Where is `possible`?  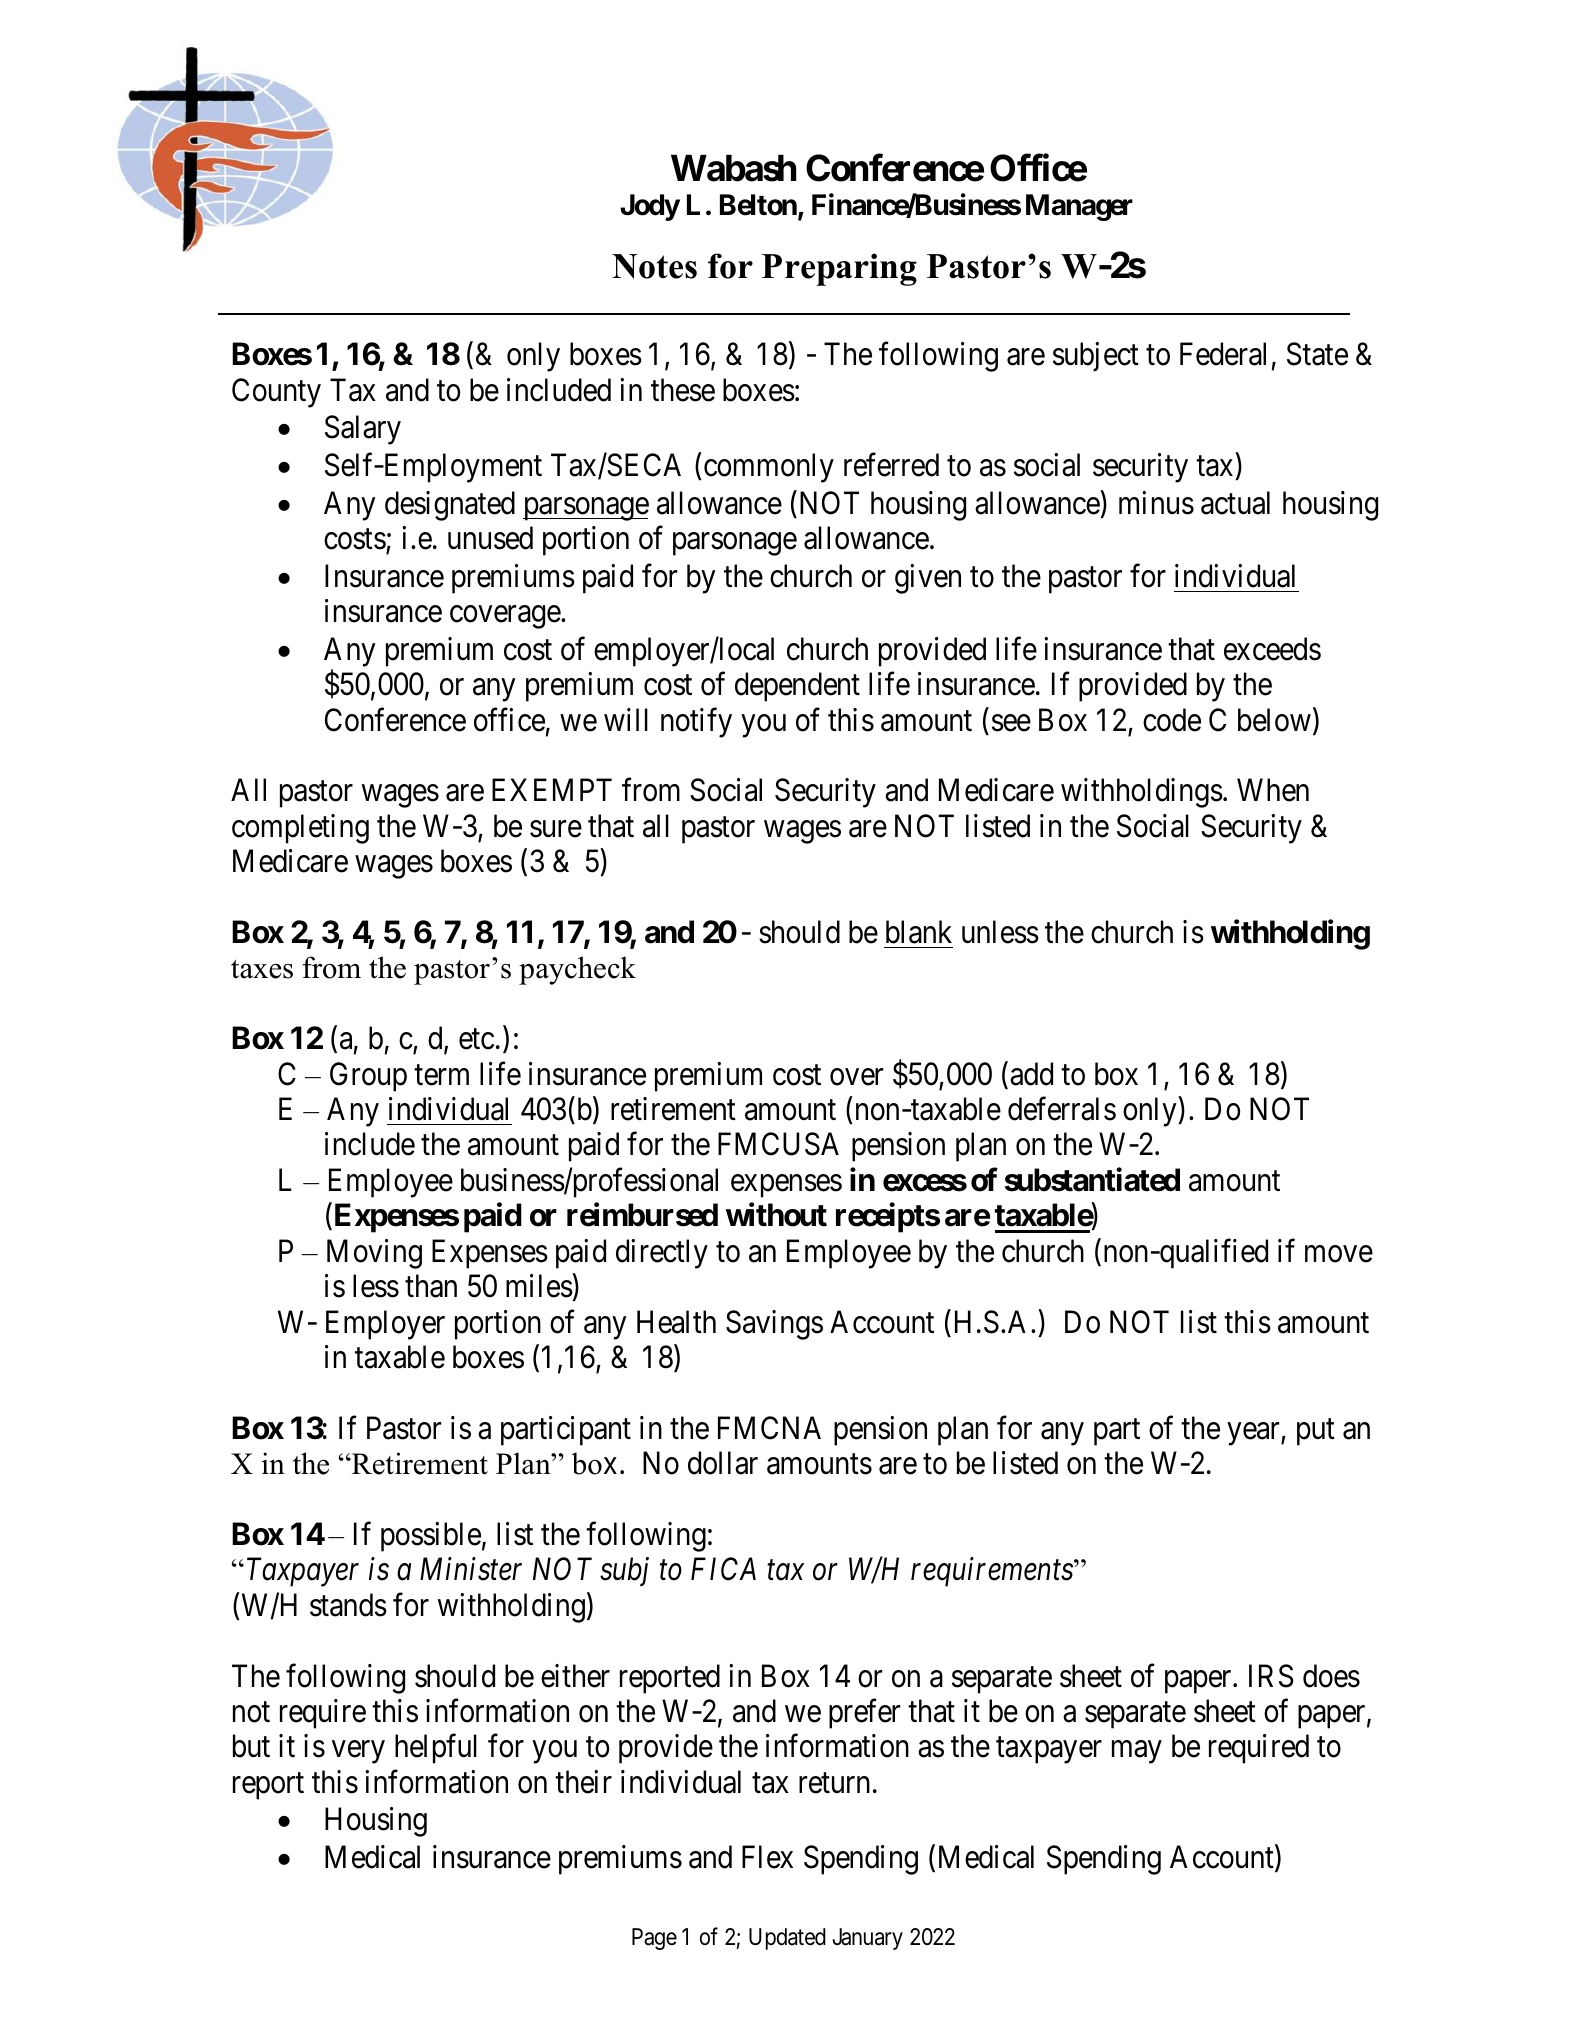
possible is located at coordinates (431, 1537).
